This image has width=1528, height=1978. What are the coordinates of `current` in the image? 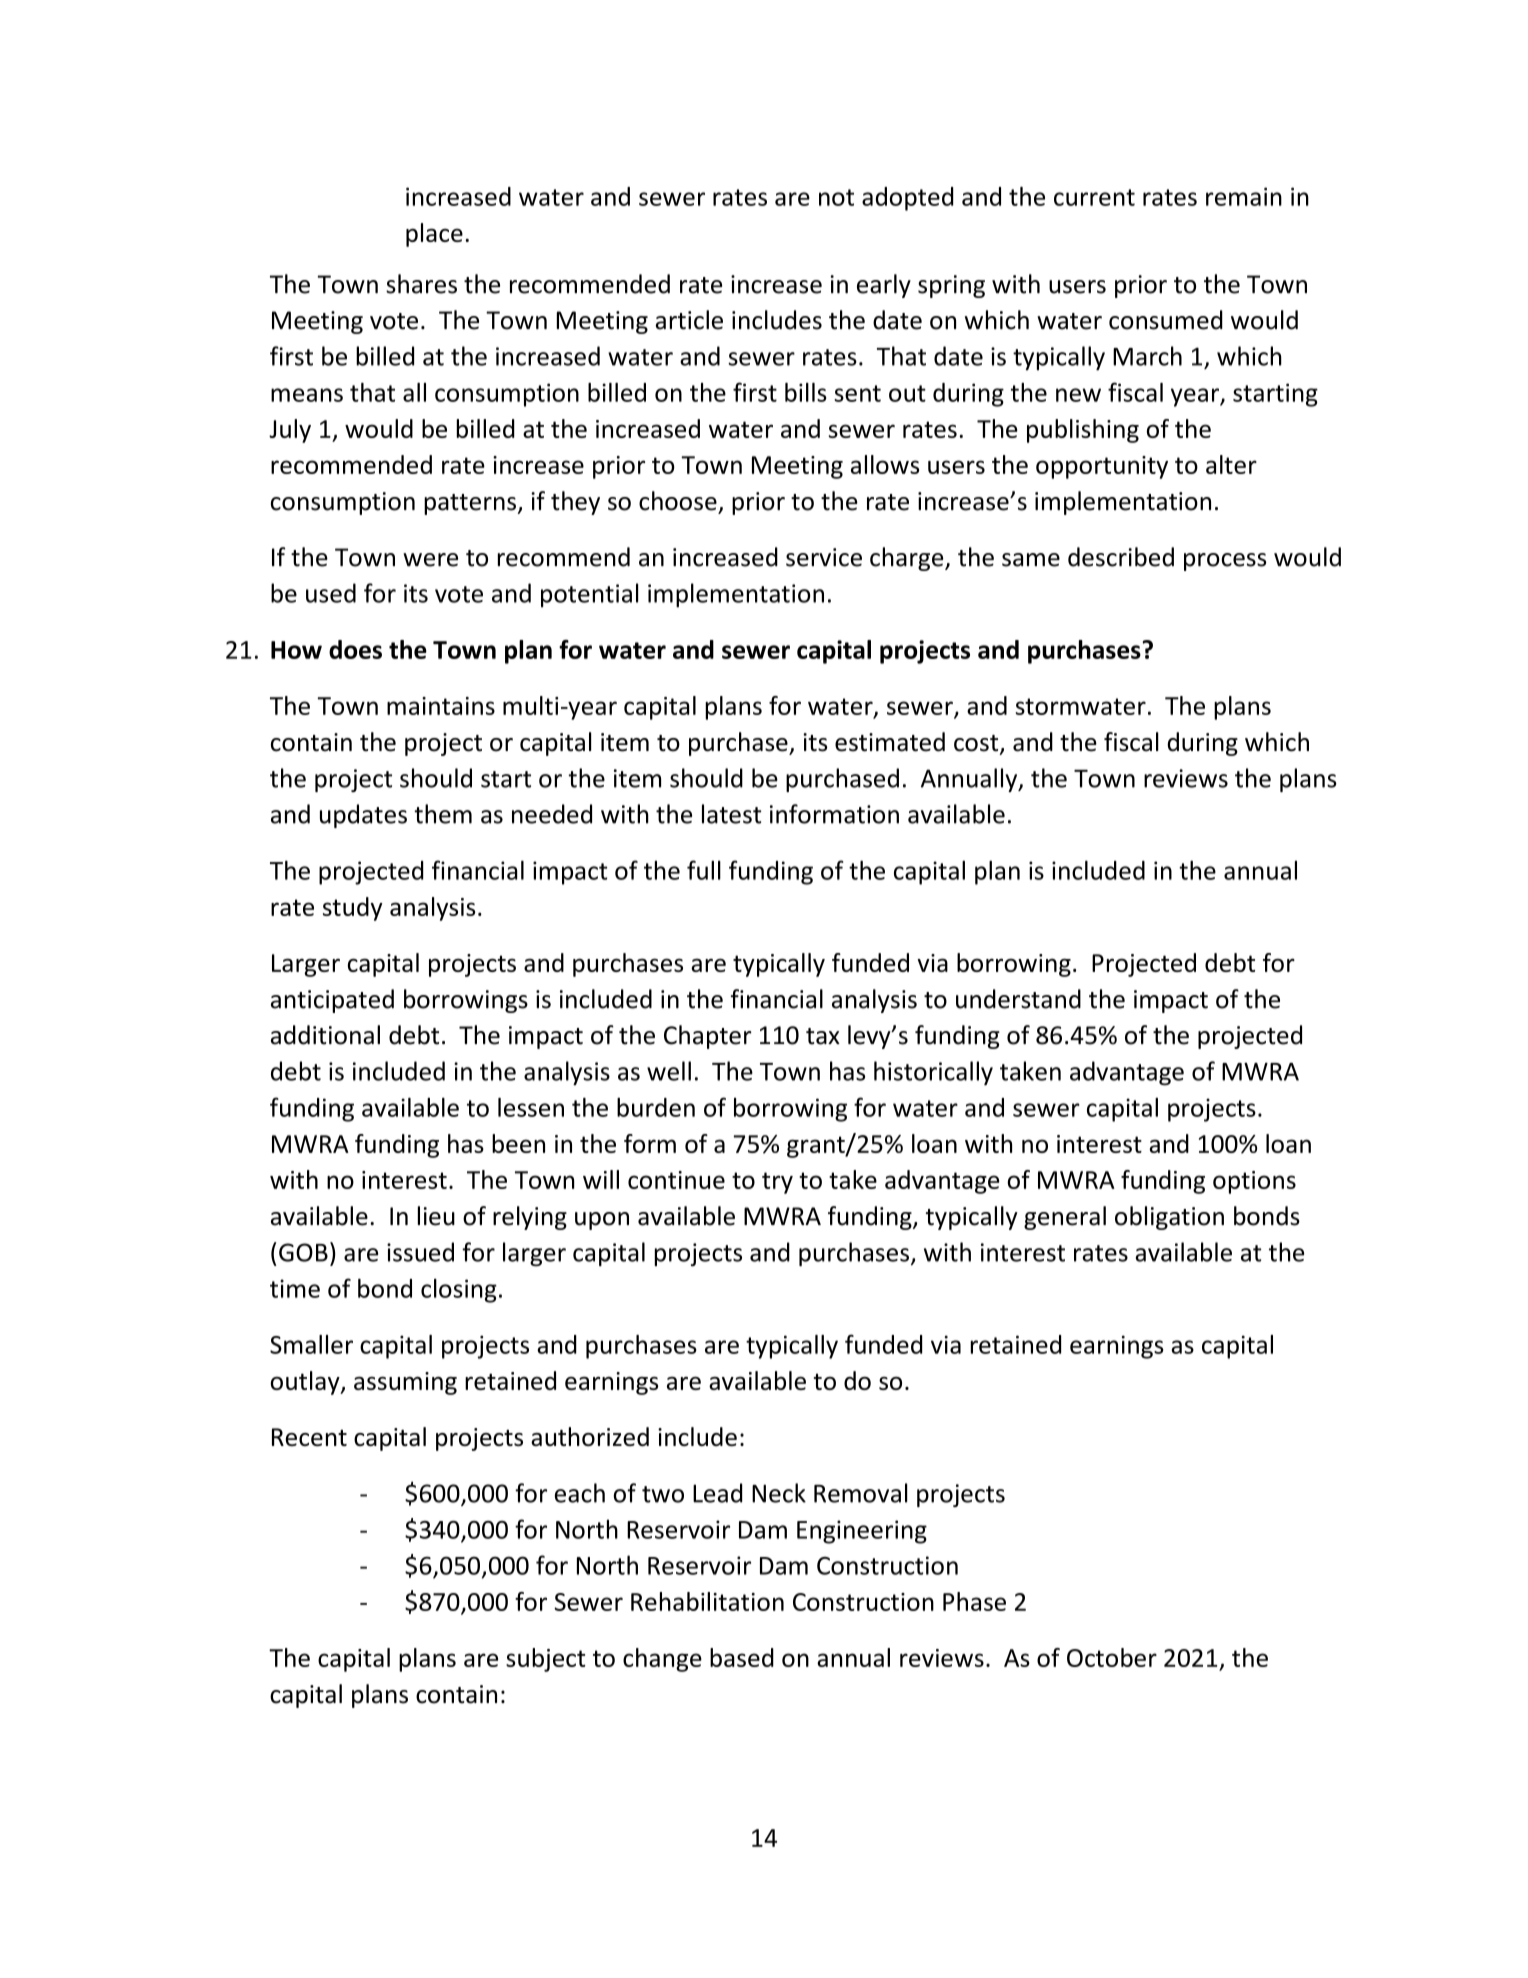 It's located at (1094, 197).
